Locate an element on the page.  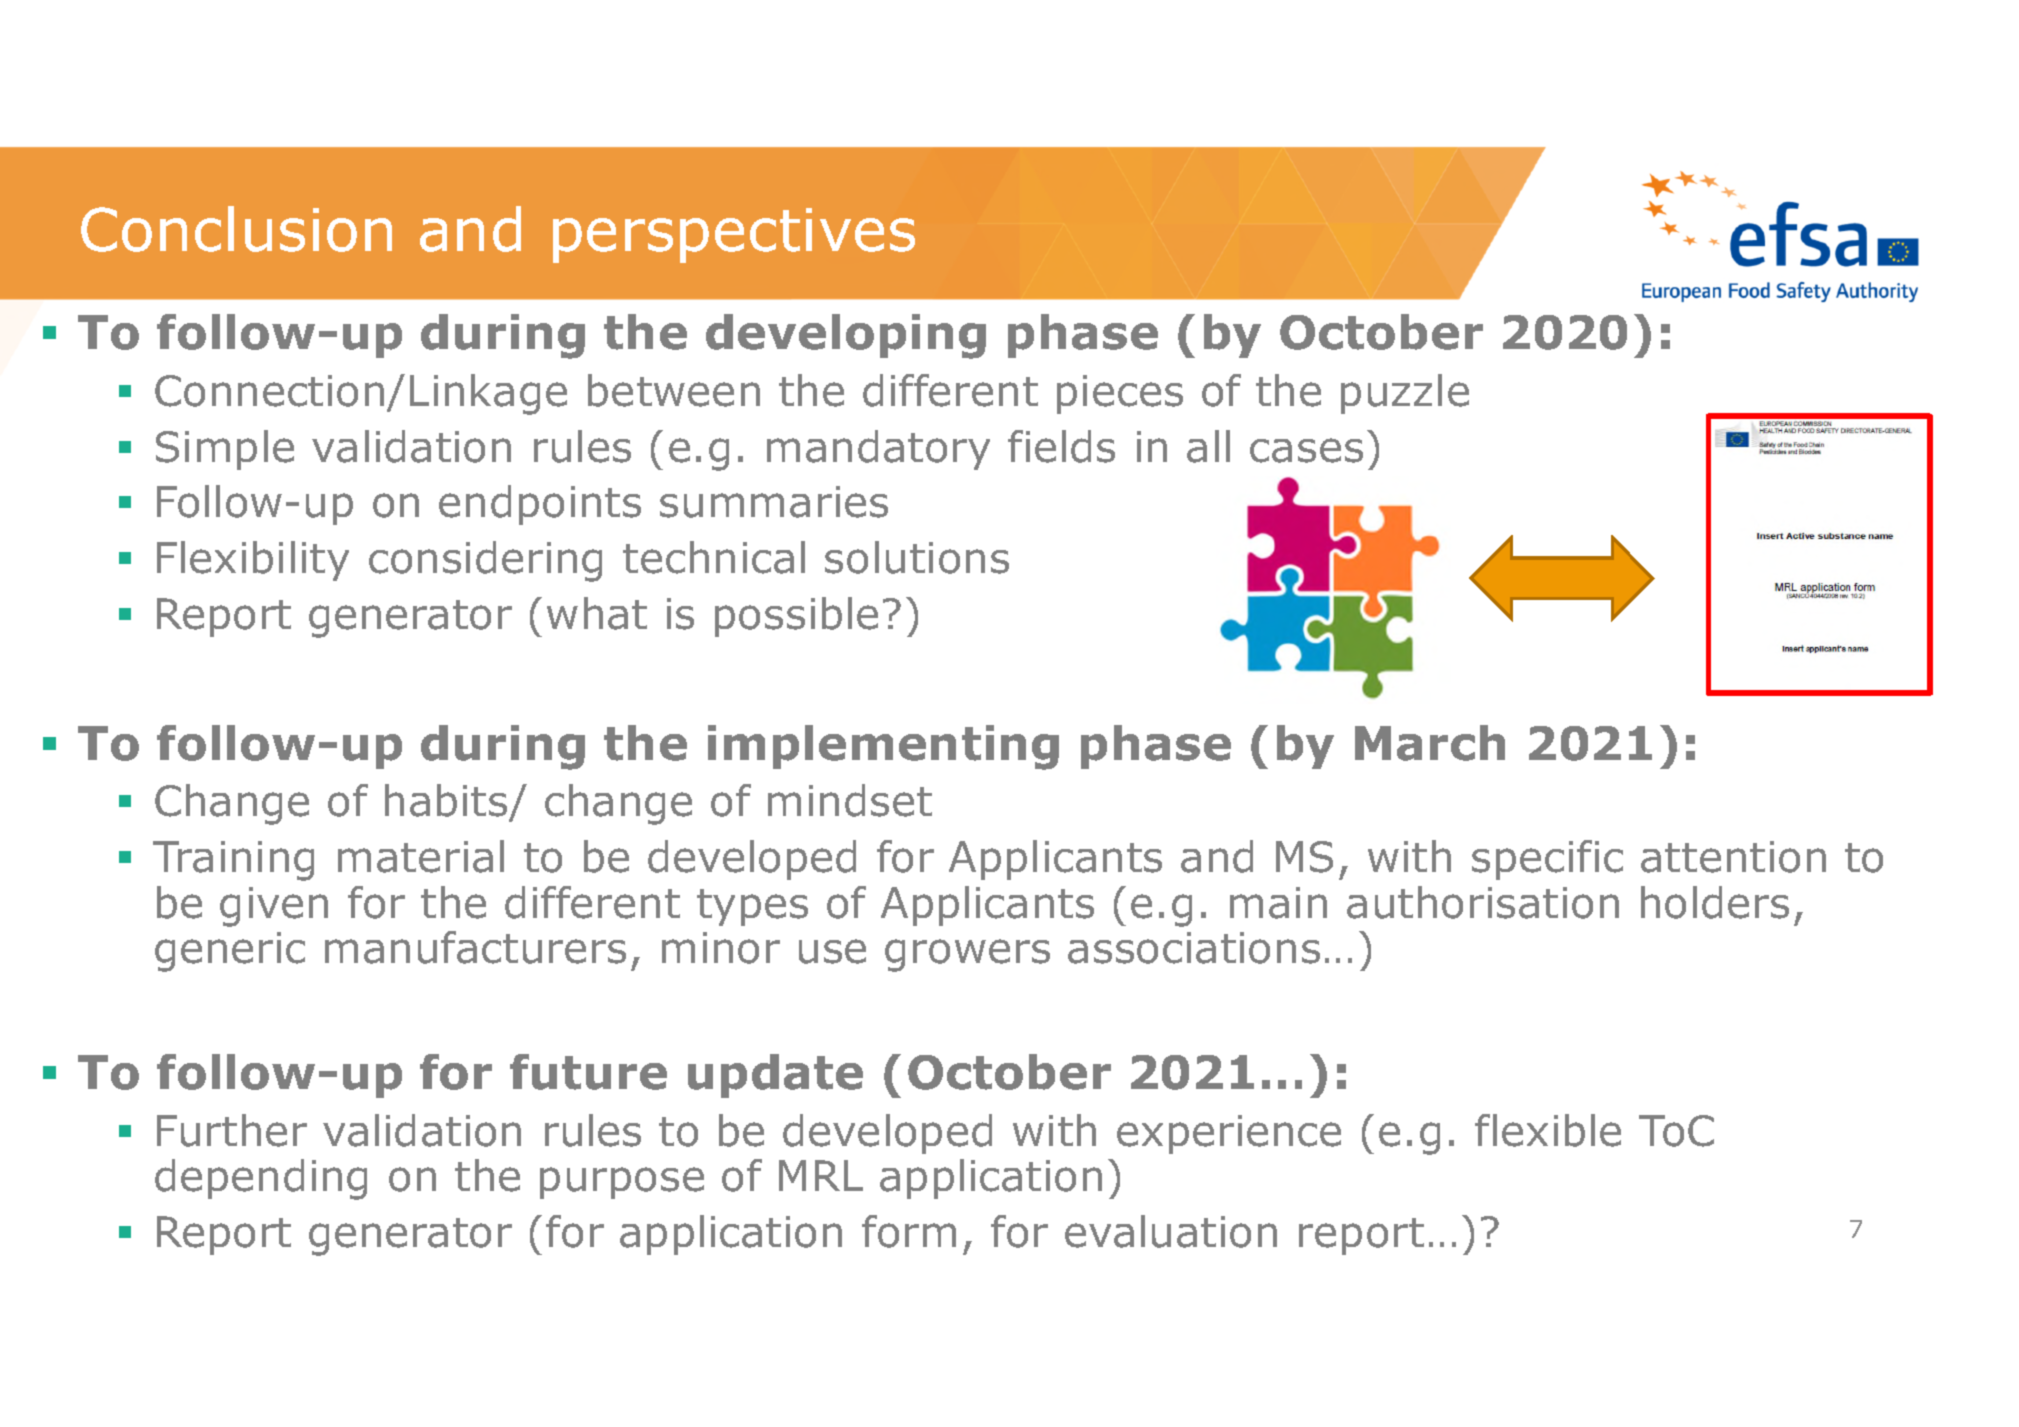
Conclusion is located at coordinates (236, 229).
